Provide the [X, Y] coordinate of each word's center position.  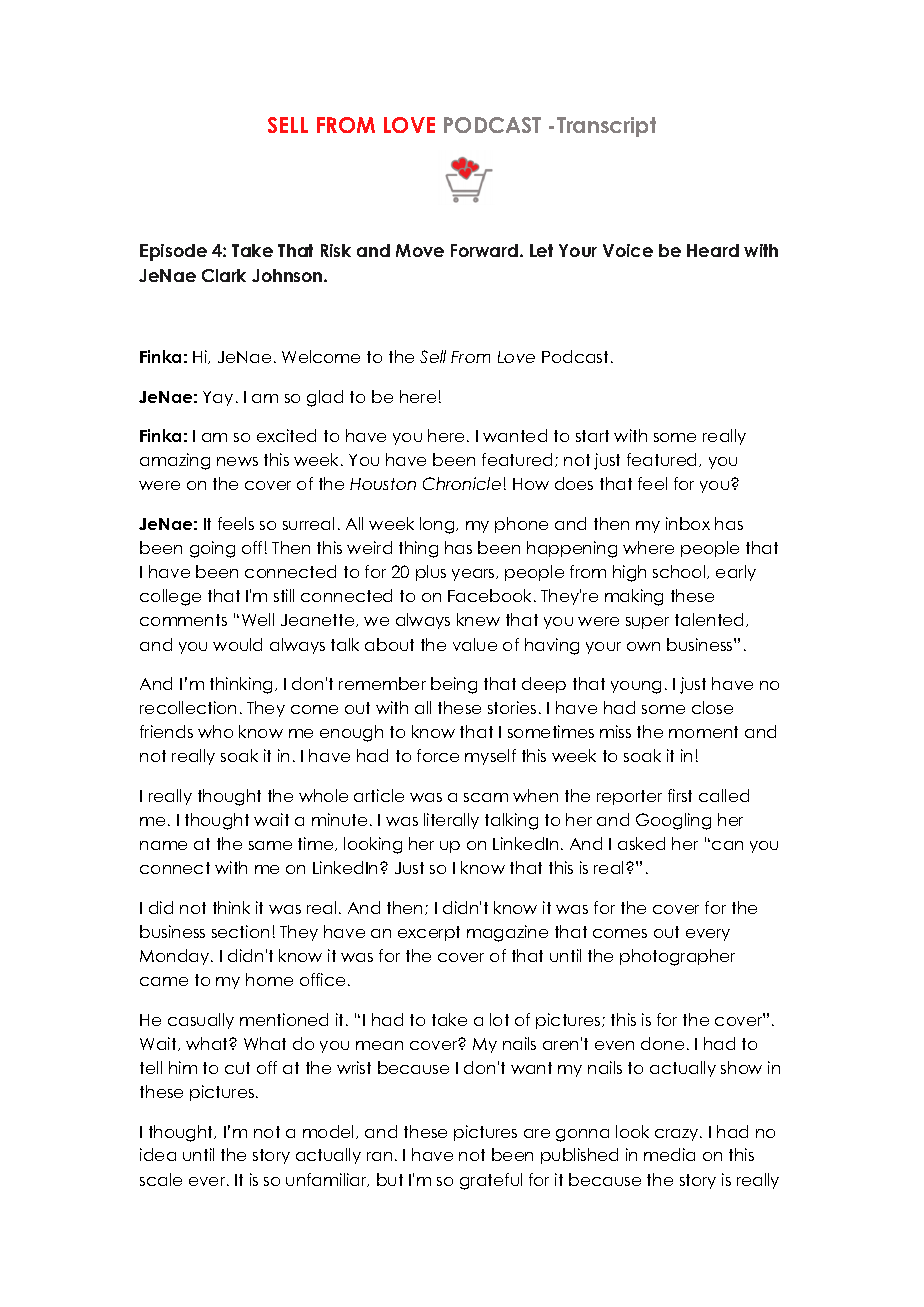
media [669, 1154]
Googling [673, 821]
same [270, 845]
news [237, 461]
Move [420, 250]
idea [158, 1154]
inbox [688, 523]
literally [451, 821]
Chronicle [462, 483]
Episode [173, 252]
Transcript [606, 127]
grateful [491, 1181]
